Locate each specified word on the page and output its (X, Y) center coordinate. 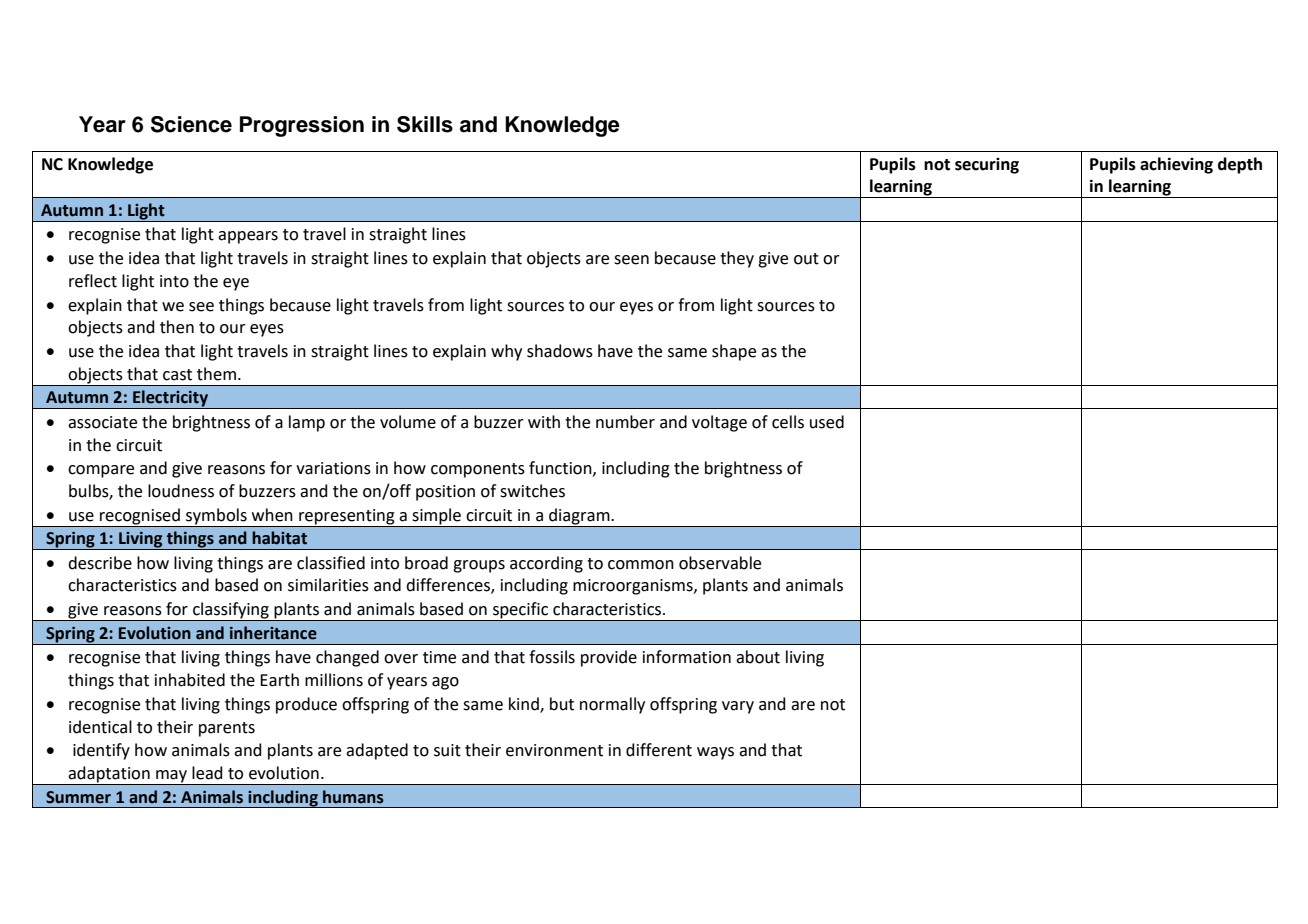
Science (191, 124)
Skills (425, 124)
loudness (181, 491)
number (625, 422)
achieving (1176, 165)
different (659, 750)
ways (715, 753)
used (827, 422)
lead (207, 773)
